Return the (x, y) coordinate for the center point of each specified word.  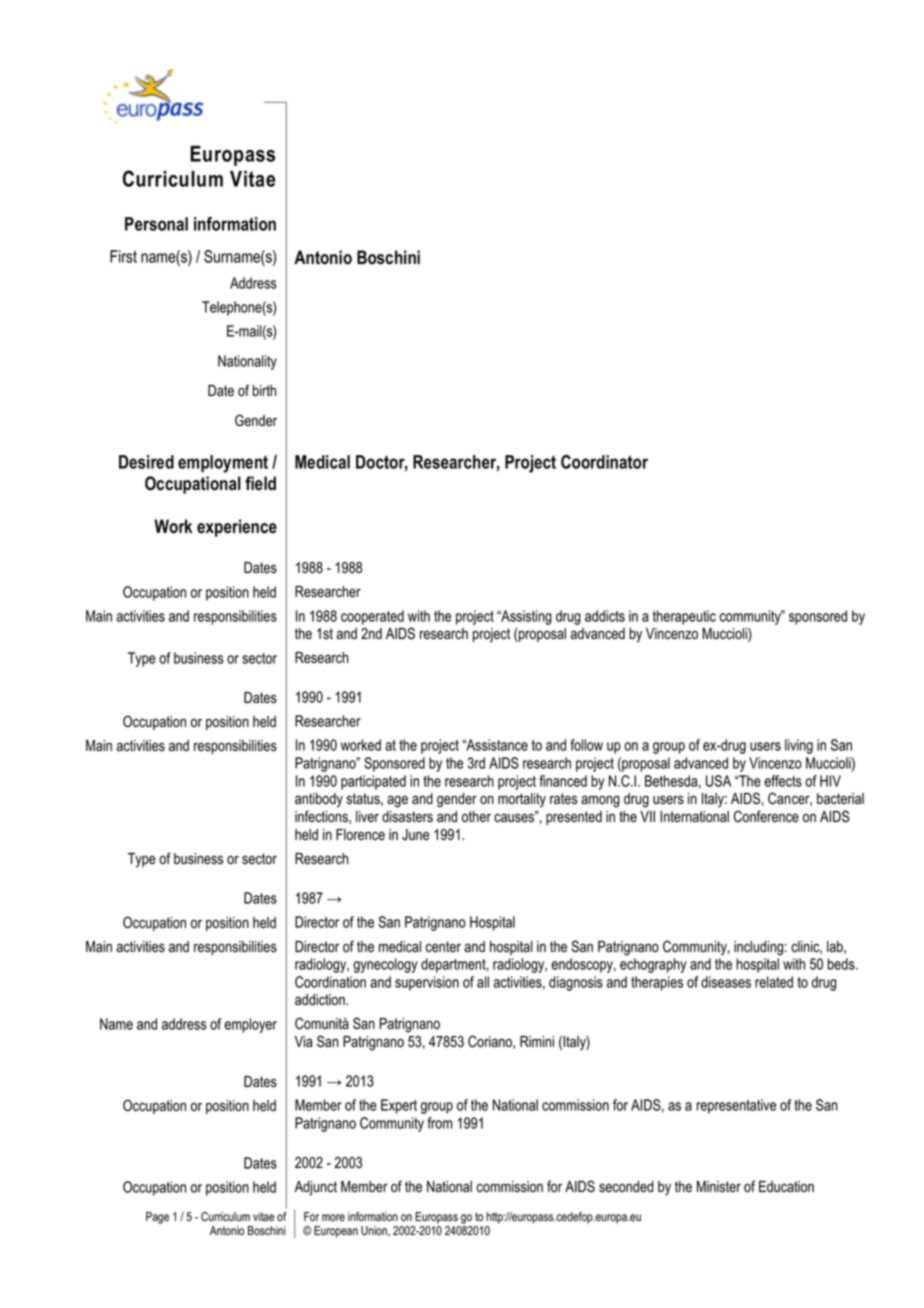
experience (237, 528)
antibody (319, 800)
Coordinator (604, 462)
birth (264, 390)
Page (157, 1218)
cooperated (372, 617)
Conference (766, 816)
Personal (156, 224)
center (443, 947)
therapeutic (684, 617)
